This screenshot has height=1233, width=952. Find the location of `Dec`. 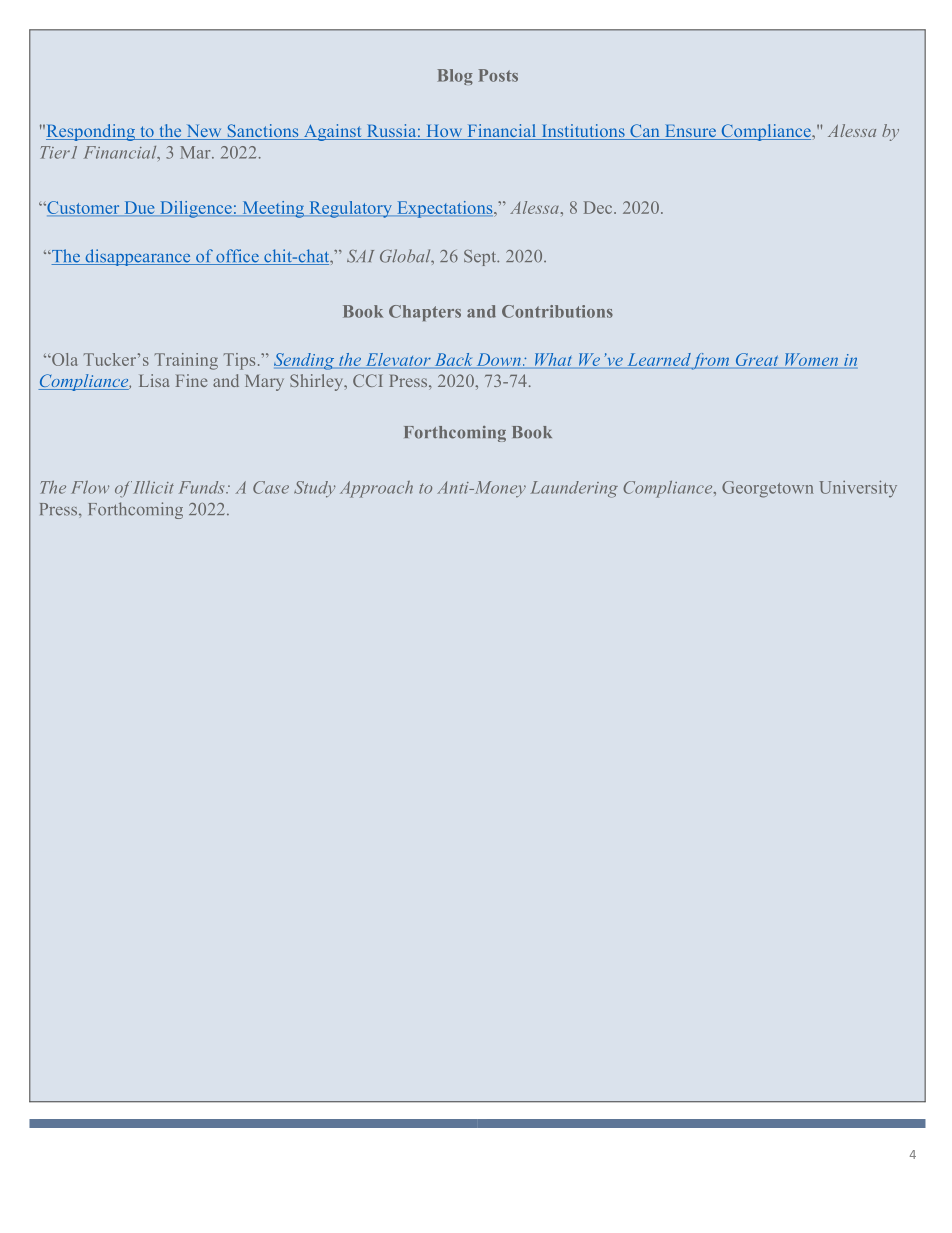

Dec is located at coordinates (599, 207).
